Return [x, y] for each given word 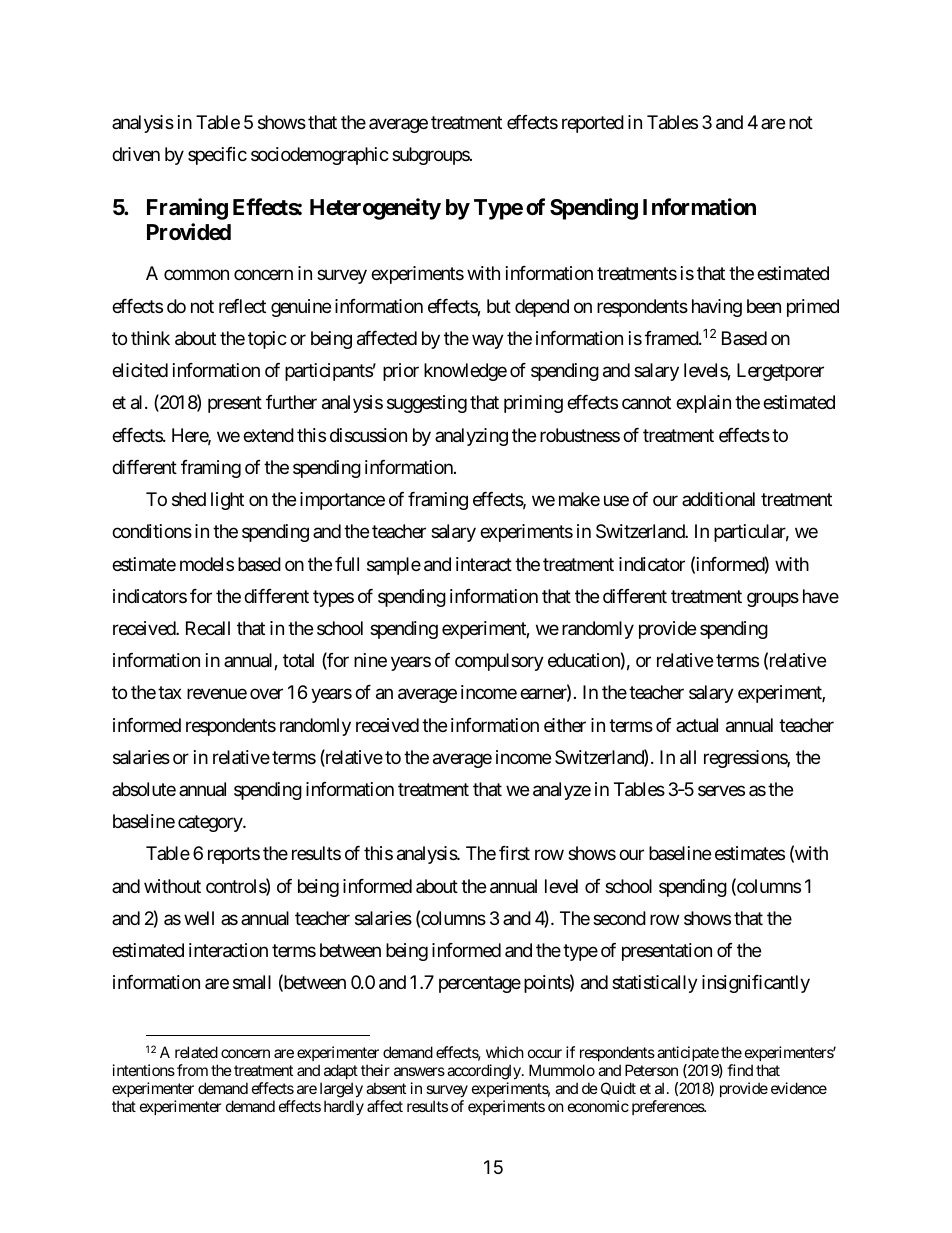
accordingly [485, 1072]
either [565, 725]
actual [697, 725]
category [211, 824]
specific [217, 156]
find [740, 1070]
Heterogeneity [375, 209]
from [192, 1070]
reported [593, 124]
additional [718, 499]
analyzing [471, 437]
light [227, 501]
